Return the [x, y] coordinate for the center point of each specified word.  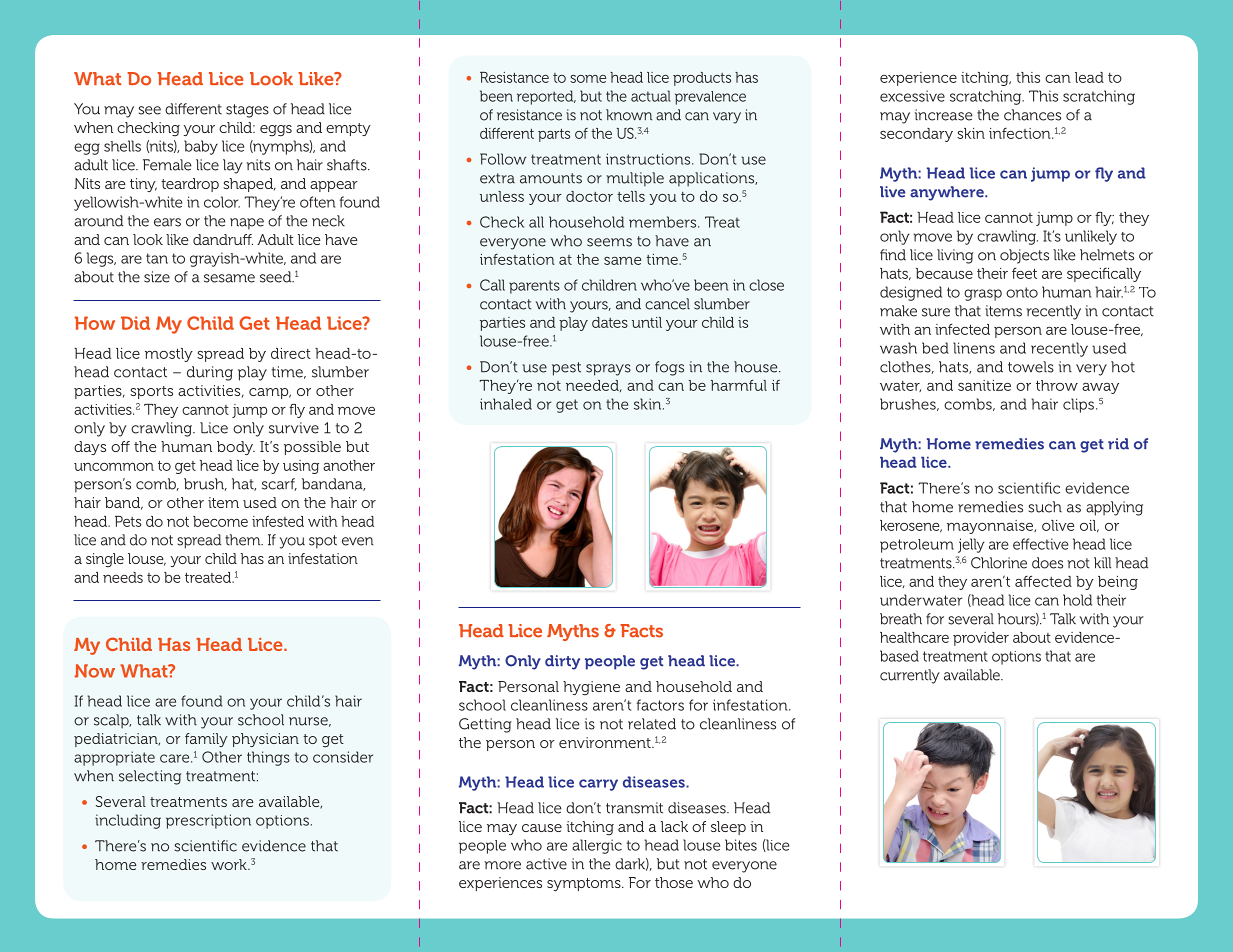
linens [974, 348]
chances [1032, 115]
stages [247, 111]
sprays [608, 370]
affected [1043, 581]
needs [123, 577]
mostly [169, 355]
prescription [208, 821]
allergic [597, 846]
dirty [562, 662]
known [629, 115]
